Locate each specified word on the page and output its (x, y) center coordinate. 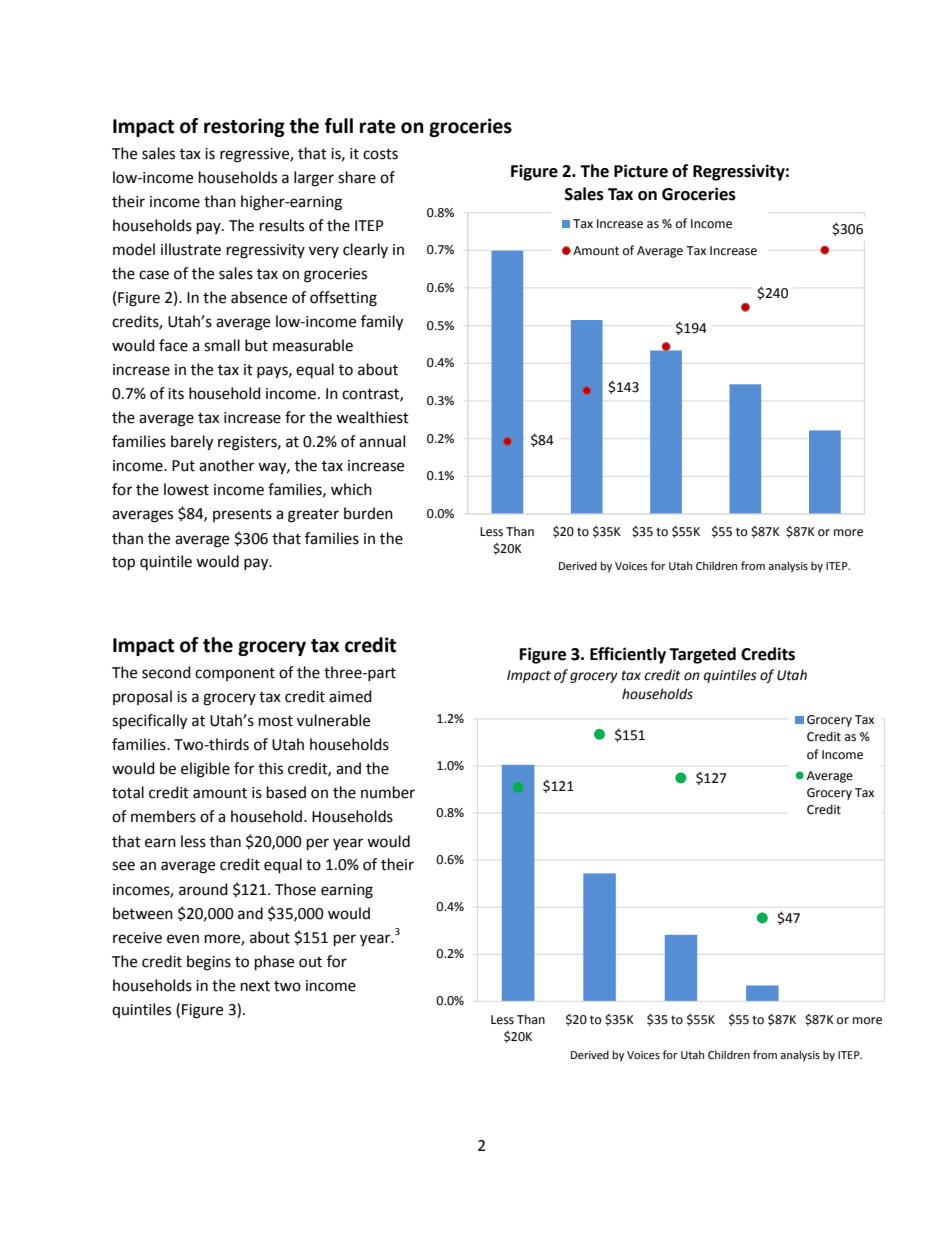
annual (382, 441)
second (166, 672)
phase (274, 963)
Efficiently (628, 655)
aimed (350, 696)
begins (209, 963)
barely (192, 443)
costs (380, 154)
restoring (244, 127)
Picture (641, 171)
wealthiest (372, 417)
